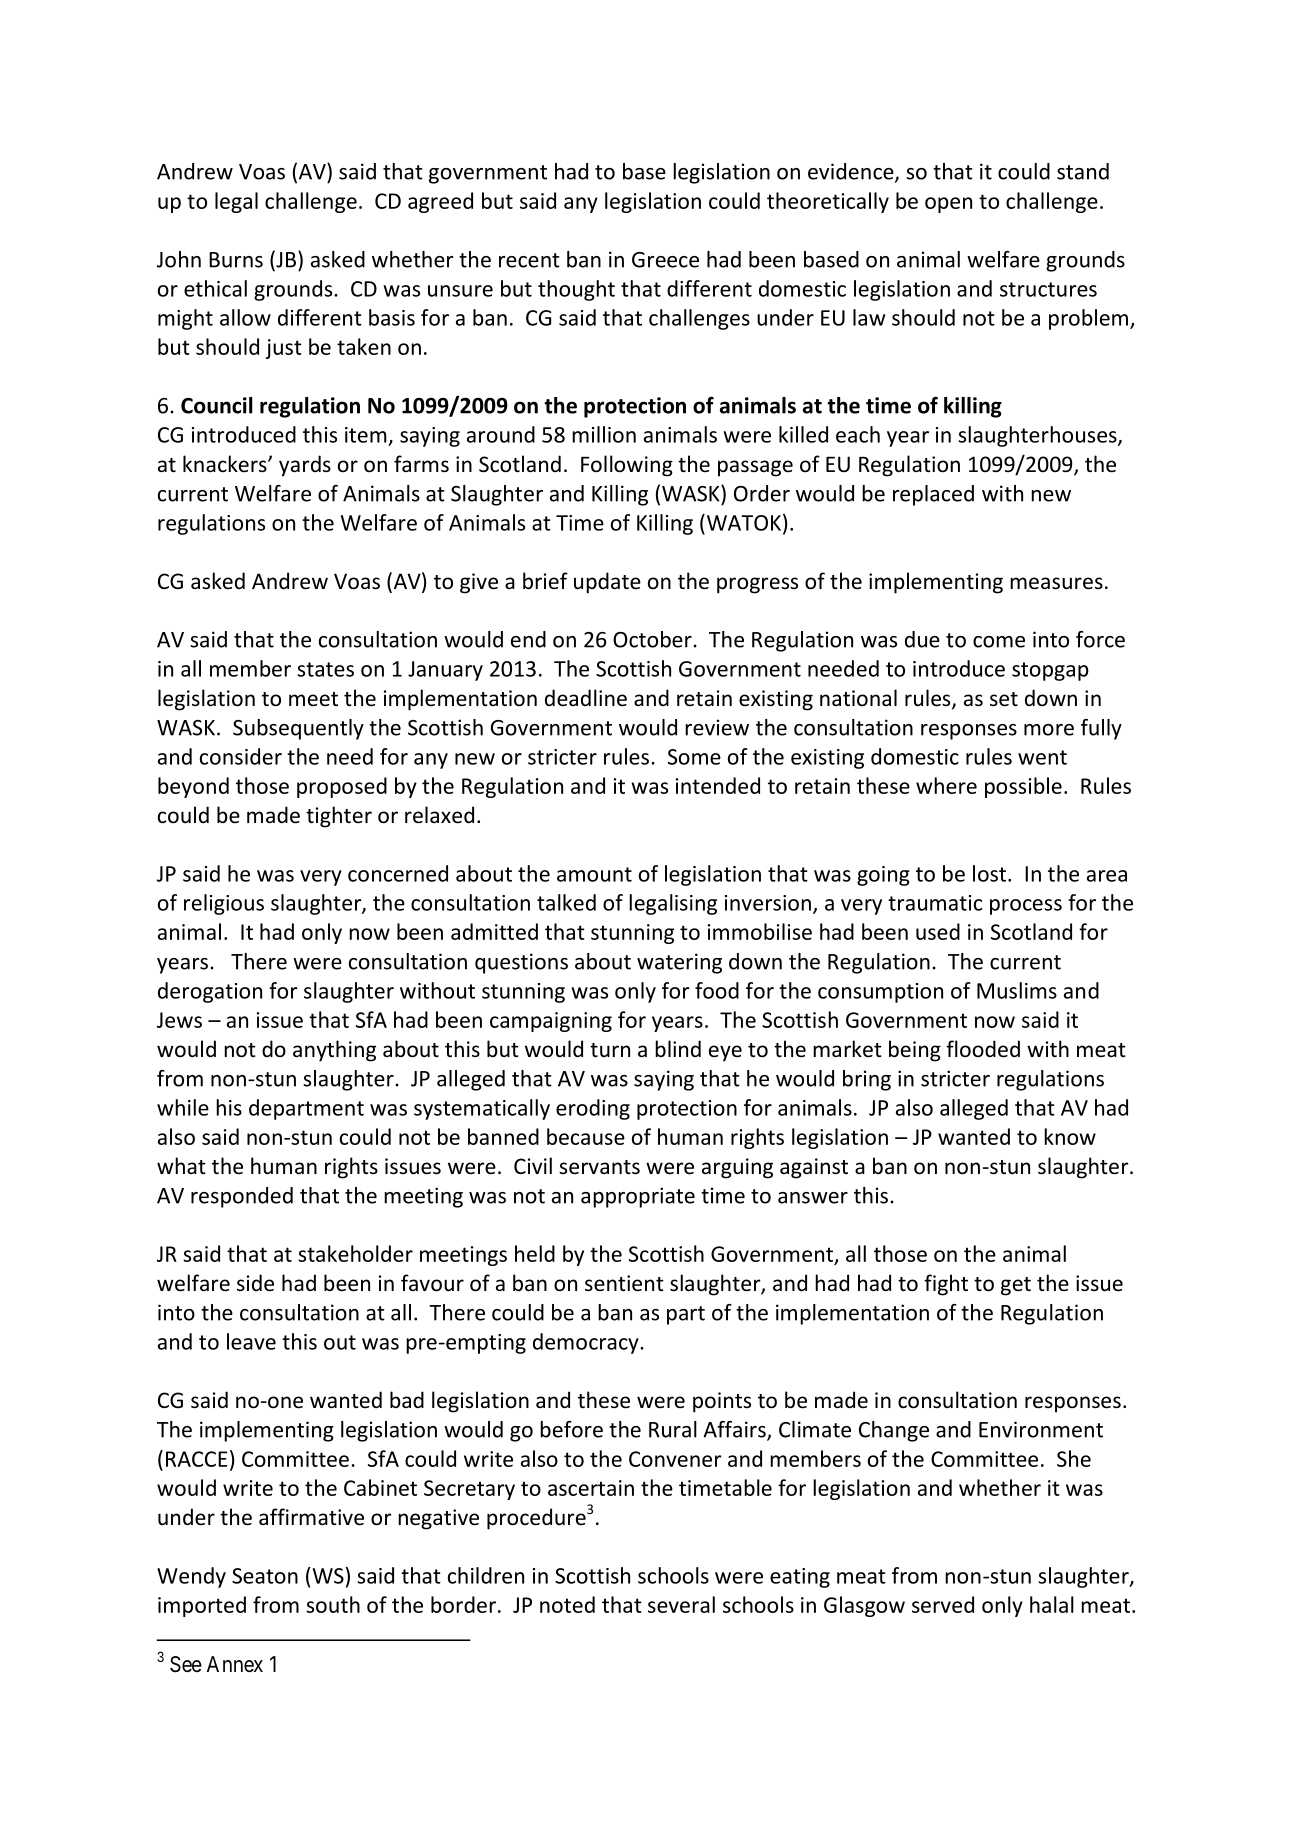 The image size is (1296, 1834). What do you see at coordinates (943, 1604) in the image?
I see `served` at bounding box center [943, 1604].
